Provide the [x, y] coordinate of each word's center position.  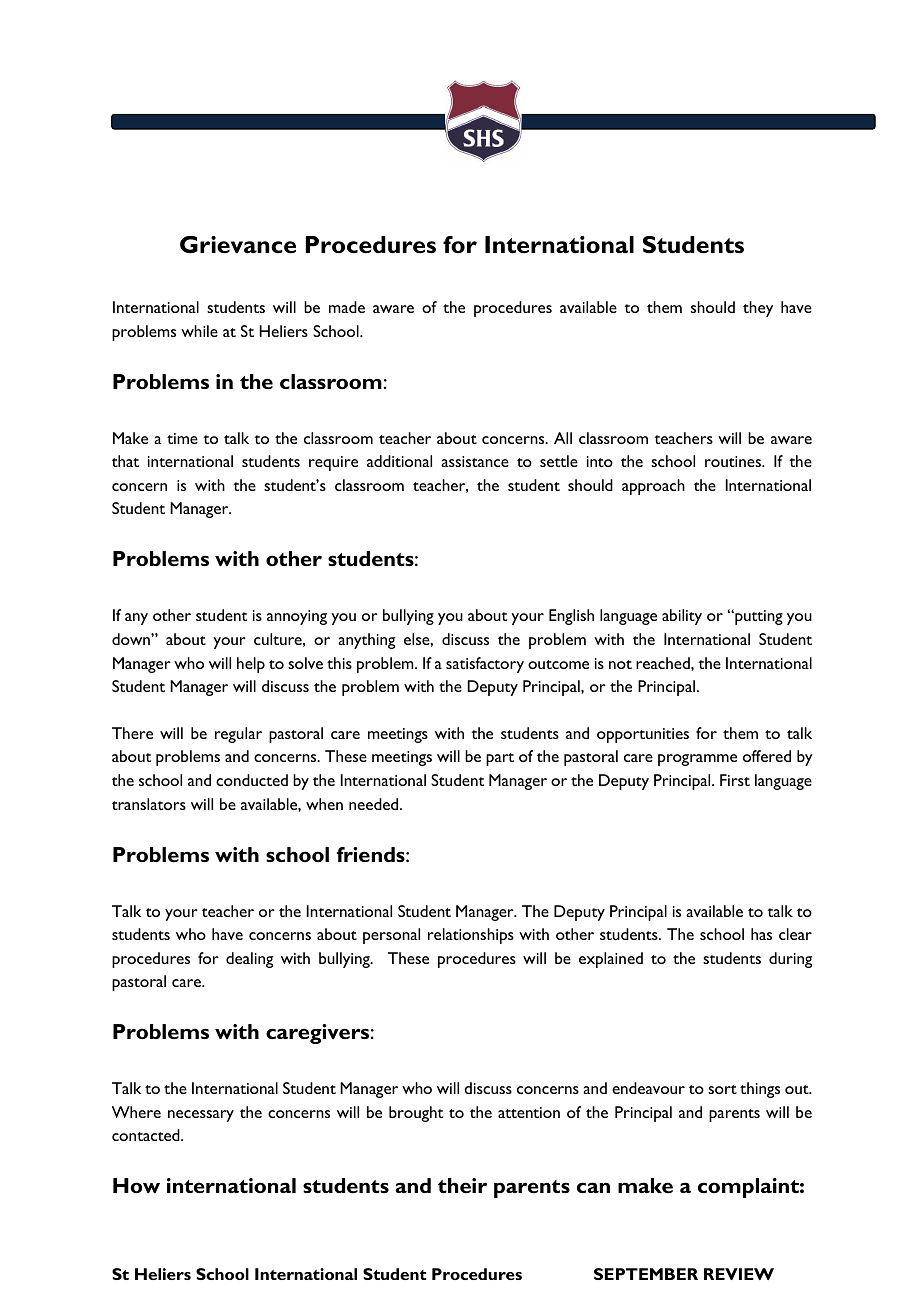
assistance [475, 461]
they [758, 309]
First [735, 780]
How [136, 1185]
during [790, 960]
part [500, 759]
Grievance [238, 245]
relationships [471, 936]
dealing [249, 960]
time [182, 438]
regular [238, 735]
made [347, 307]
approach [653, 487]
